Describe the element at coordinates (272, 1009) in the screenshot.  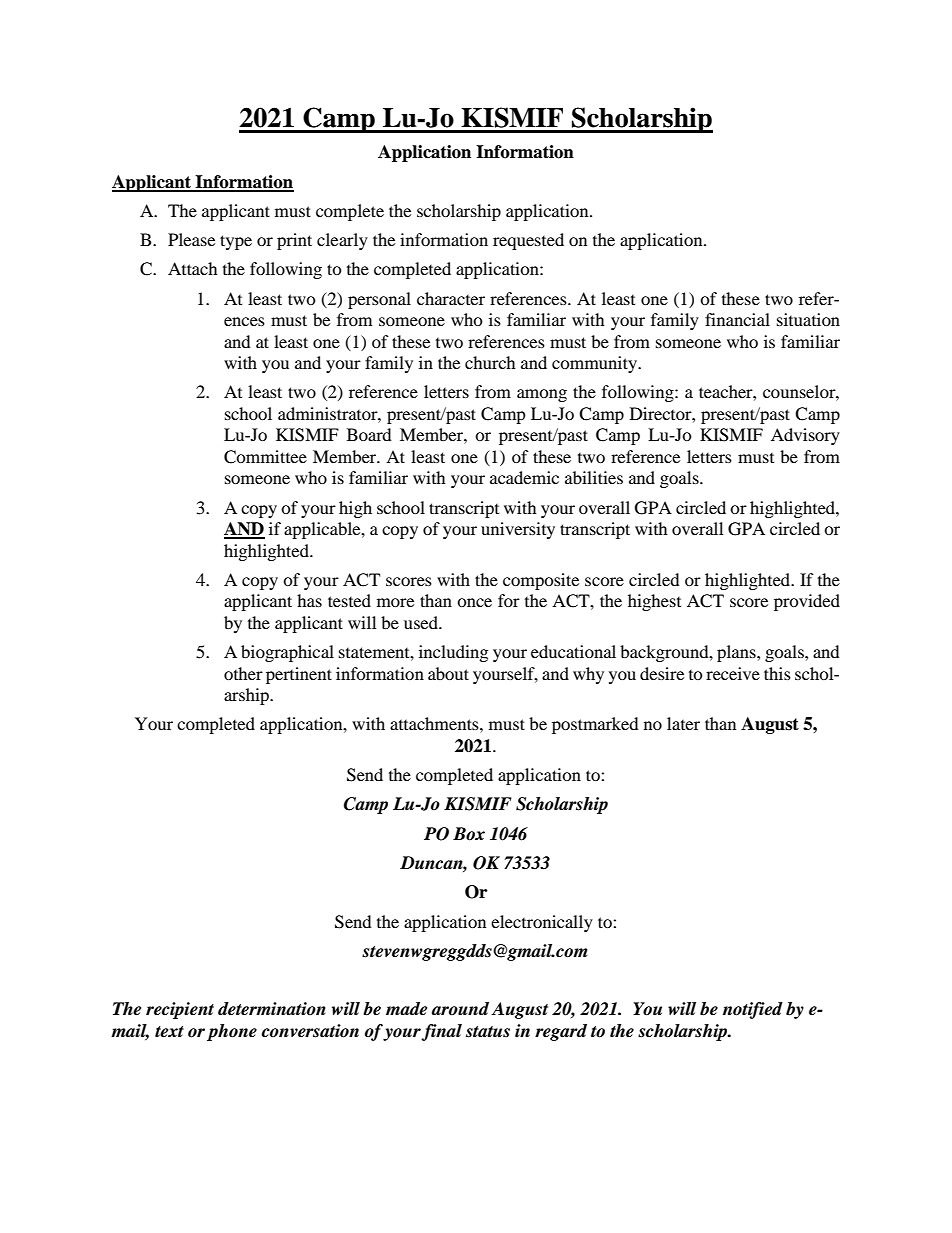
I see `determination` at that location.
